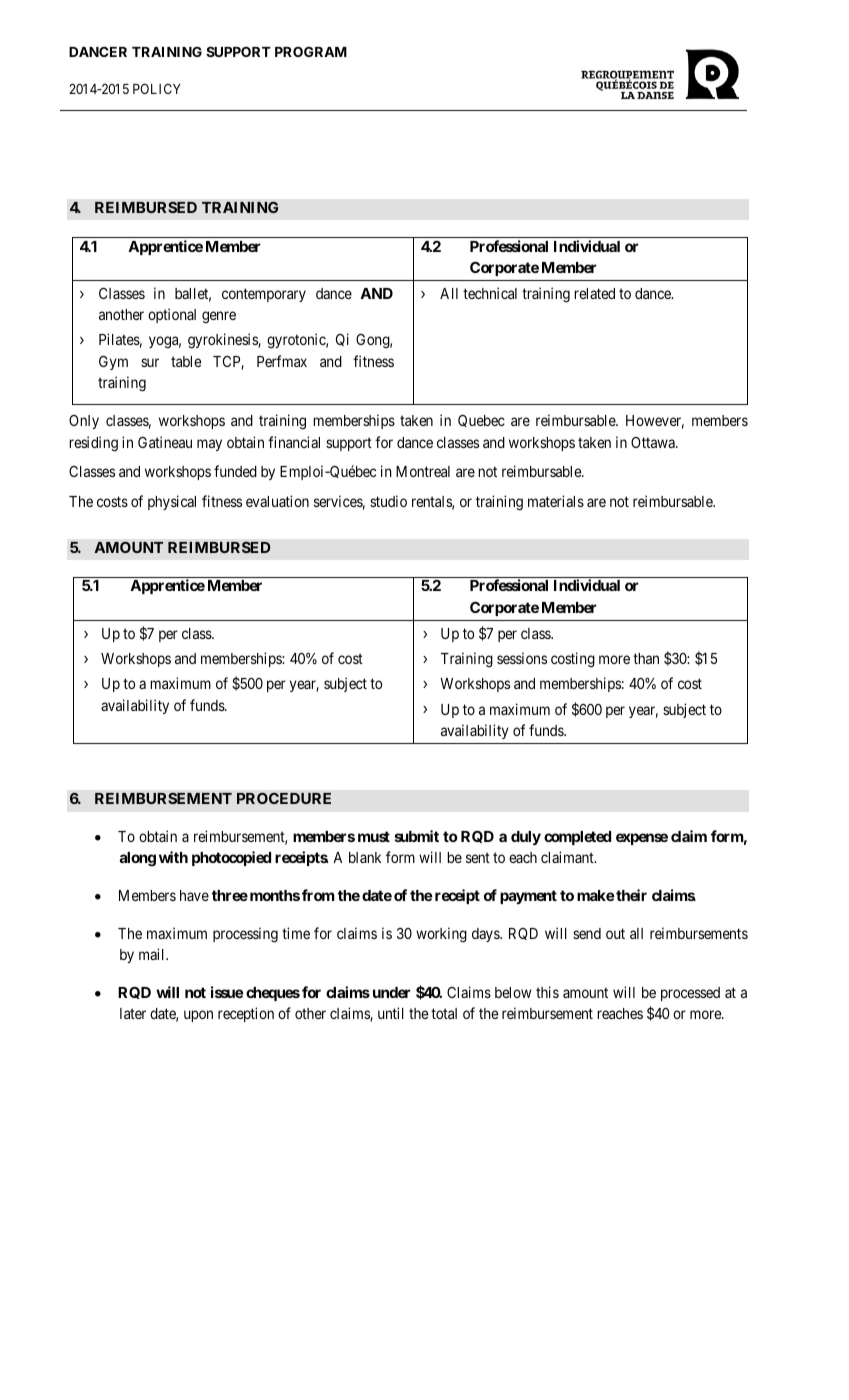 The image size is (849, 1400). What do you see at coordinates (522, 658) in the screenshot?
I see `sessions` at bounding box center [522, 658].
